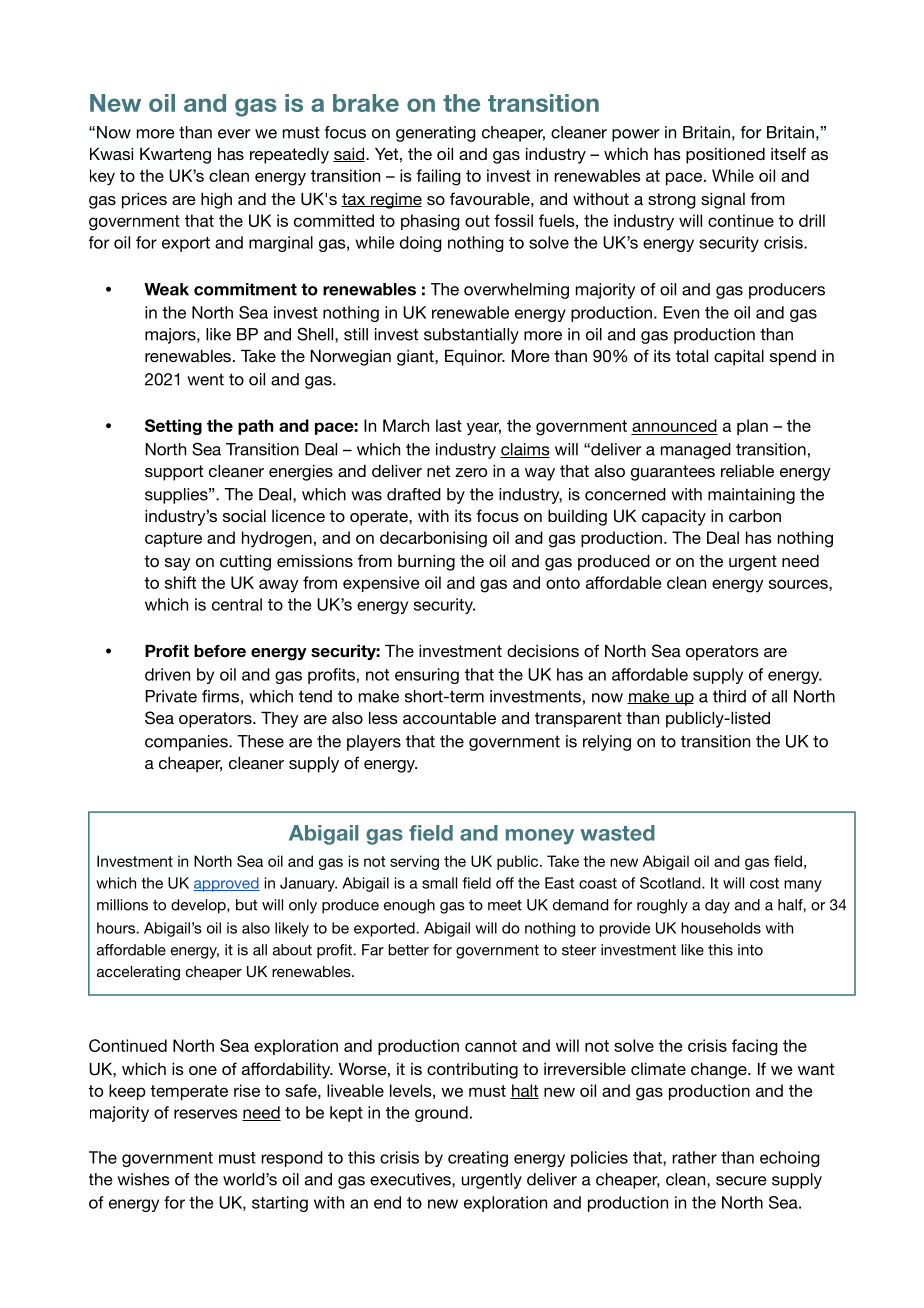 This screenshot has height=1308, width=924. What do you see at coordinates (449, 717) in the screenshot?
I see `accountable` at bounding box center [449, 717].
